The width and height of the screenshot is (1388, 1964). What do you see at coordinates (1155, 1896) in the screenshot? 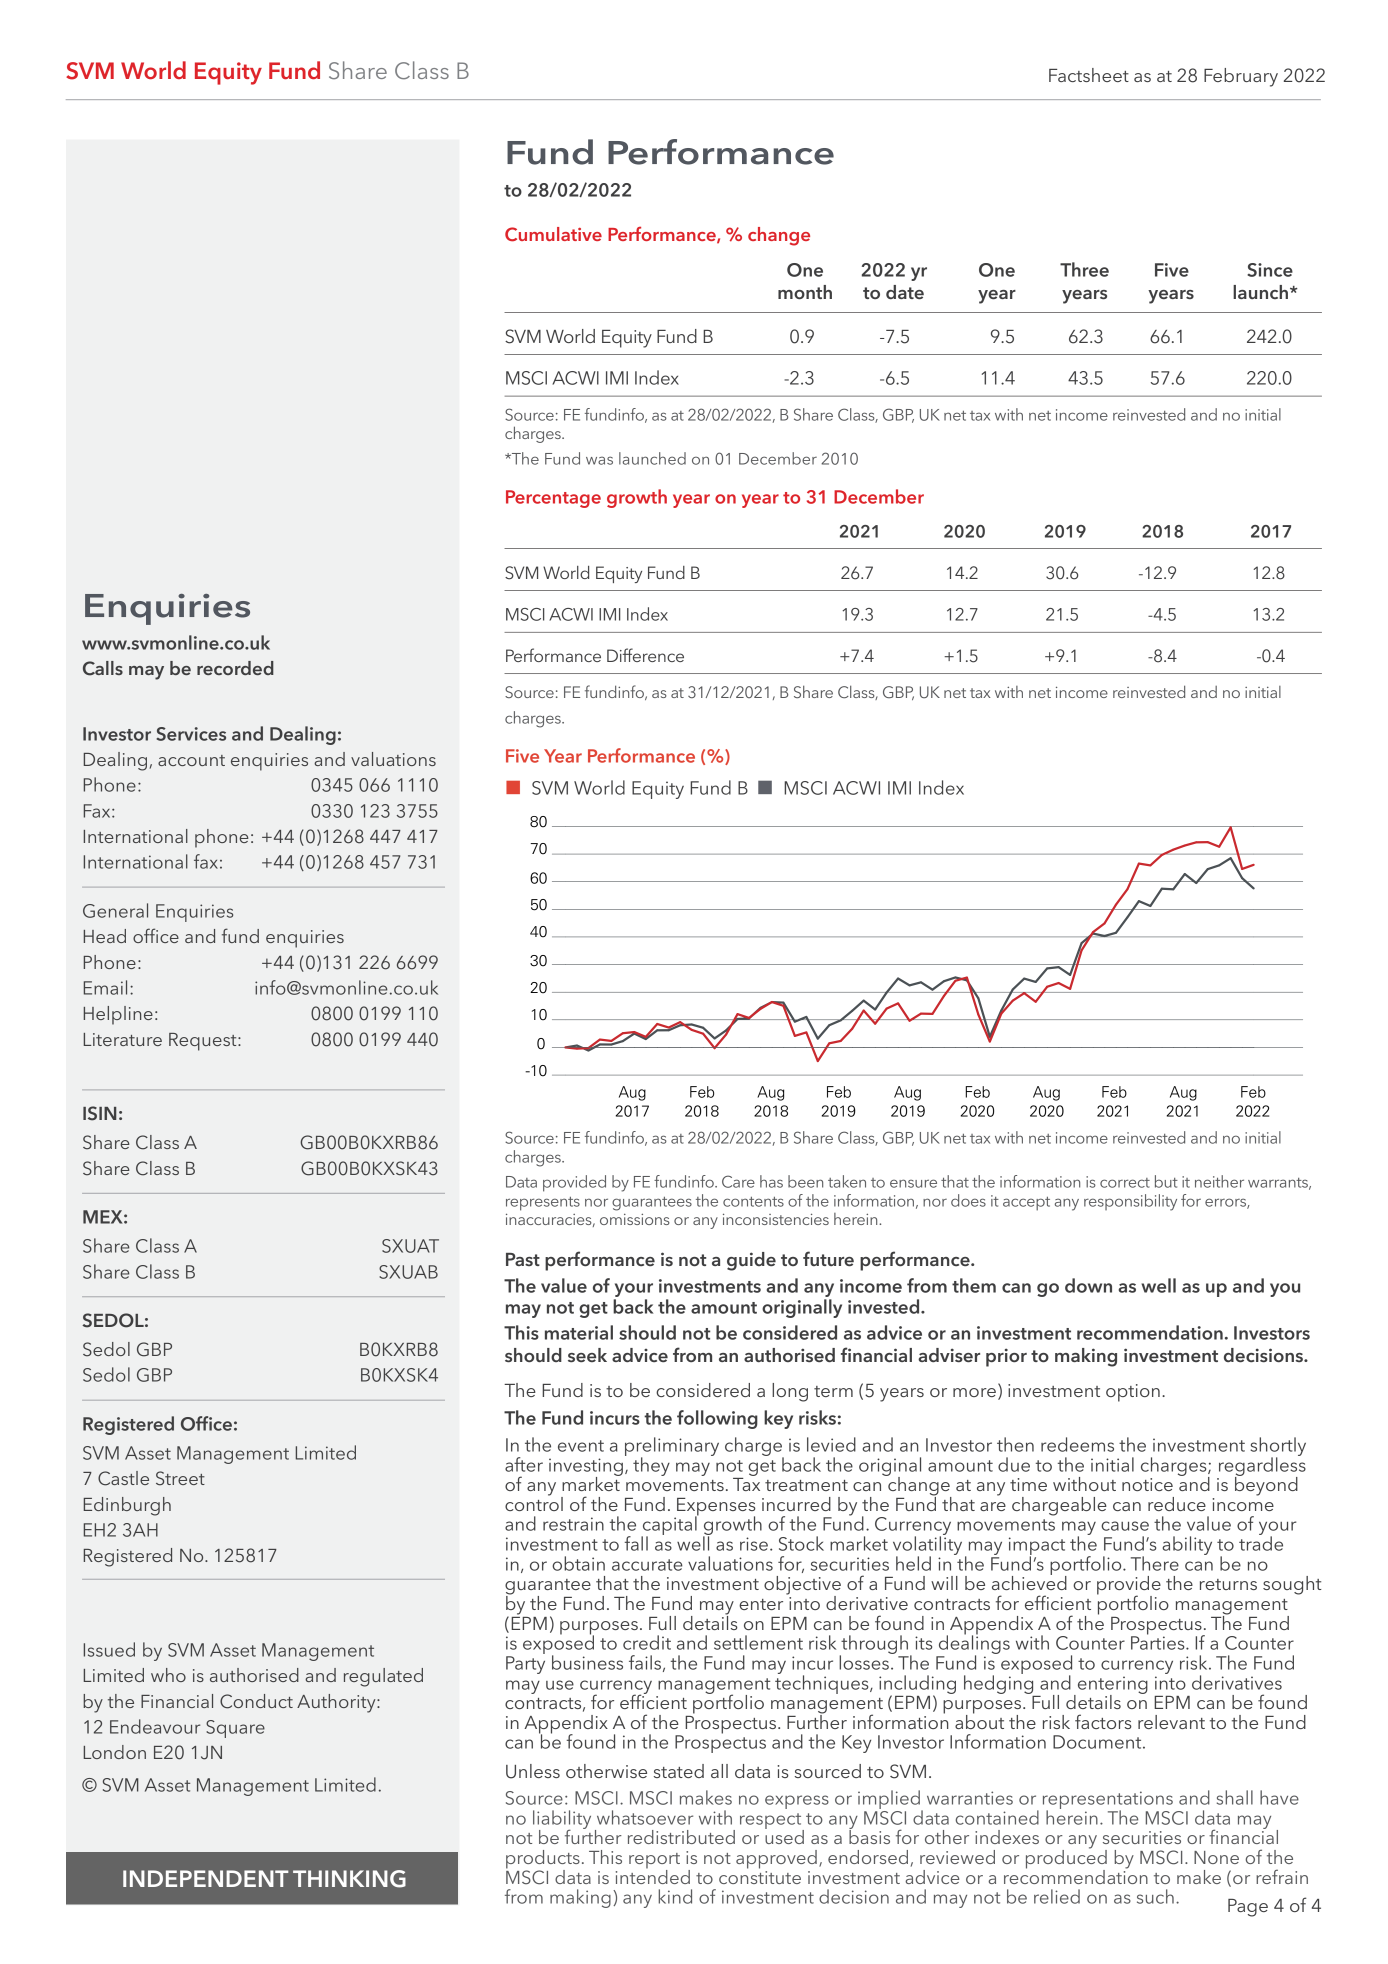
I see `such` at bounding box center [1155, 1896].
